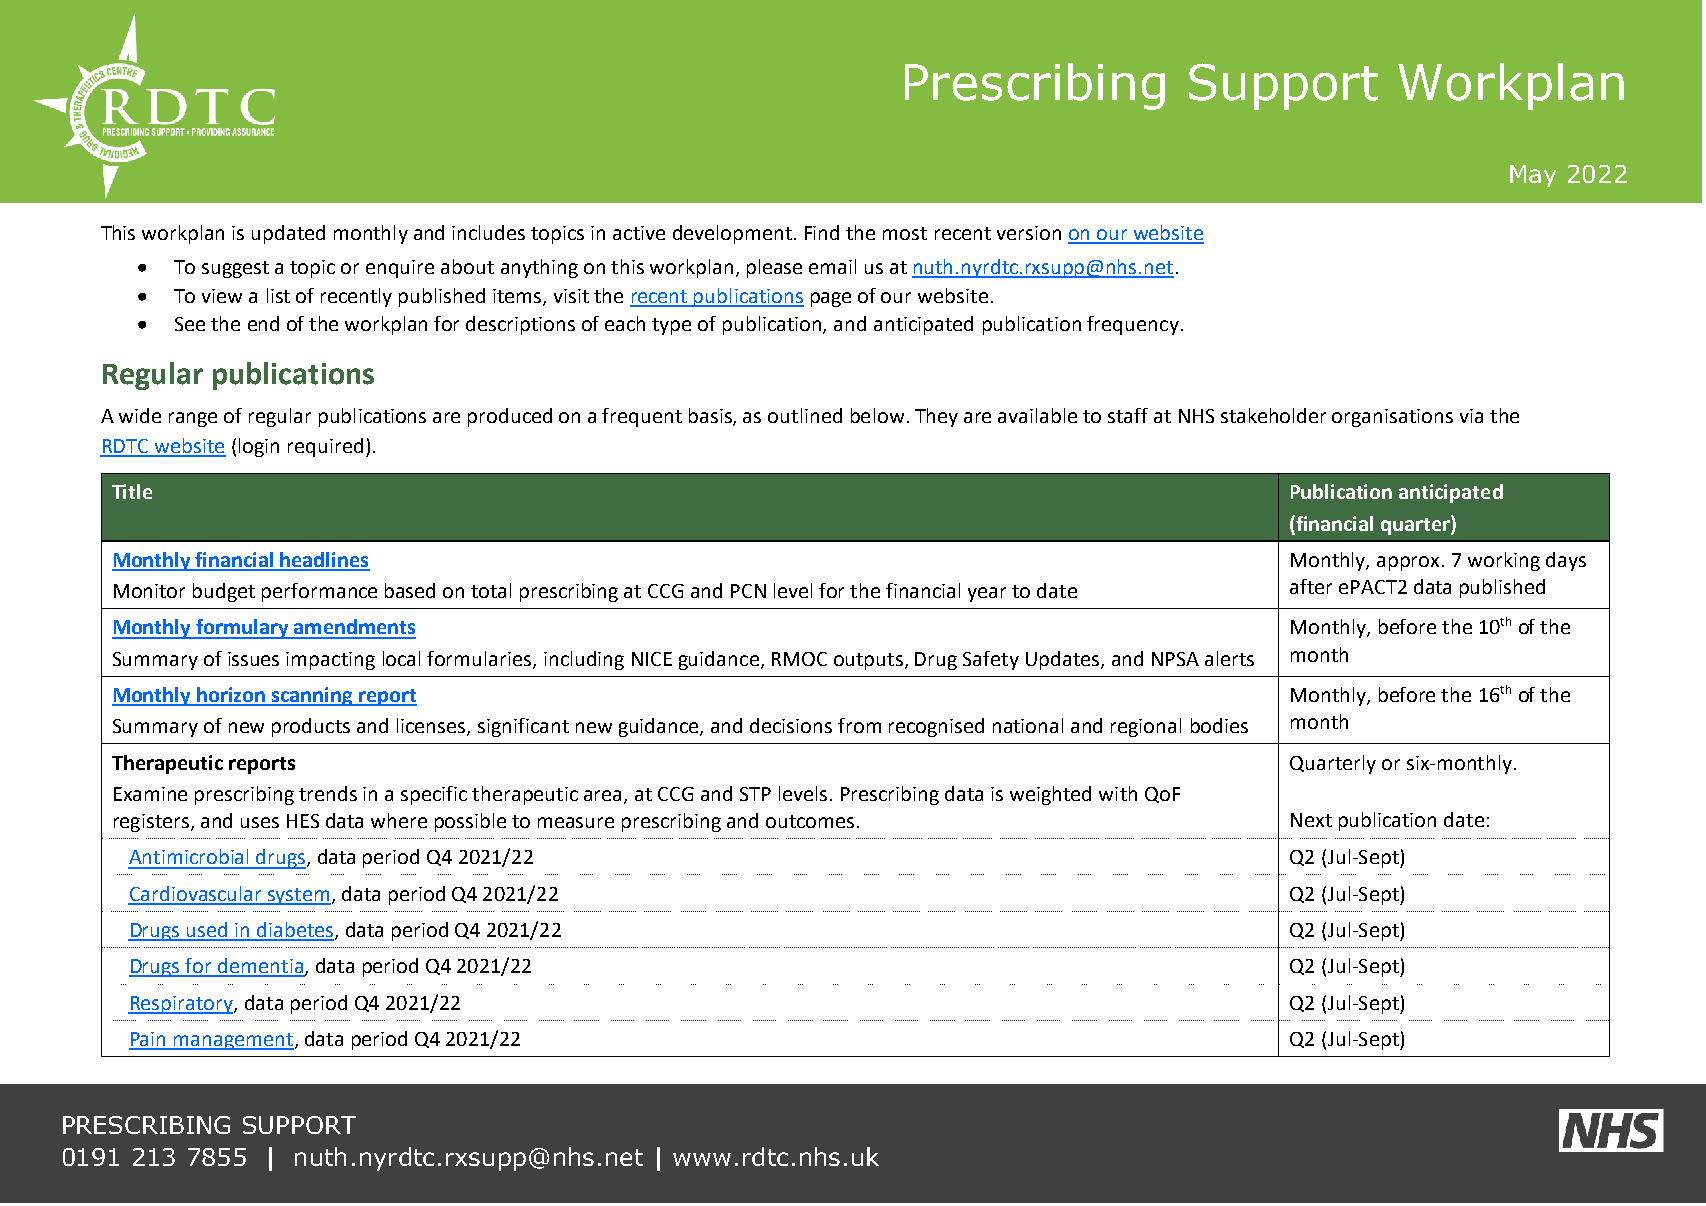 The width and height of the screenshot is (1706, 1206). I want to click on dementia, so click(260, 967).
